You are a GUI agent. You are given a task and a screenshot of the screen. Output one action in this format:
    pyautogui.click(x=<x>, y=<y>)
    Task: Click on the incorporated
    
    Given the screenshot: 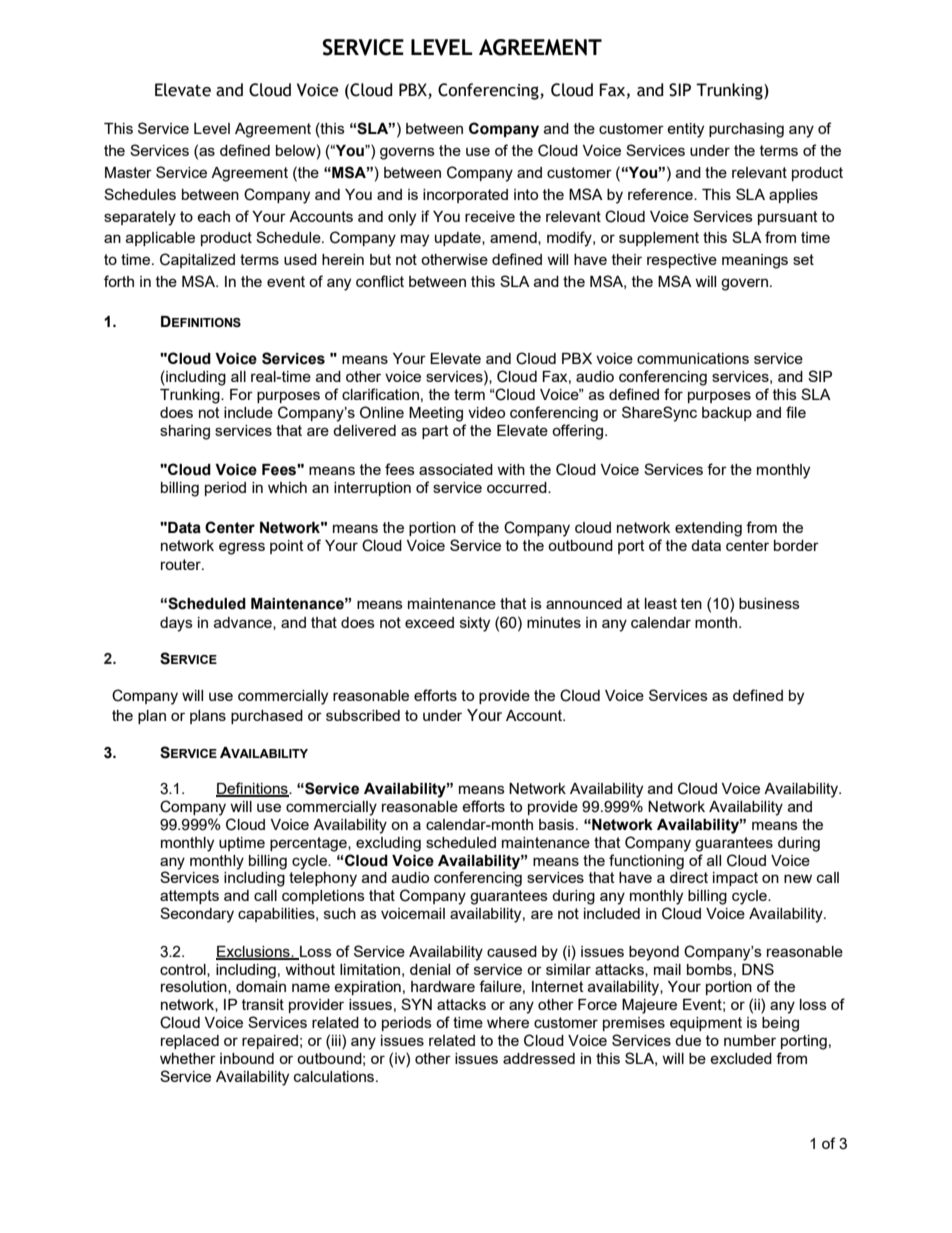 What is the action you would take?
    pyautogui.click(x=465, y=196)
